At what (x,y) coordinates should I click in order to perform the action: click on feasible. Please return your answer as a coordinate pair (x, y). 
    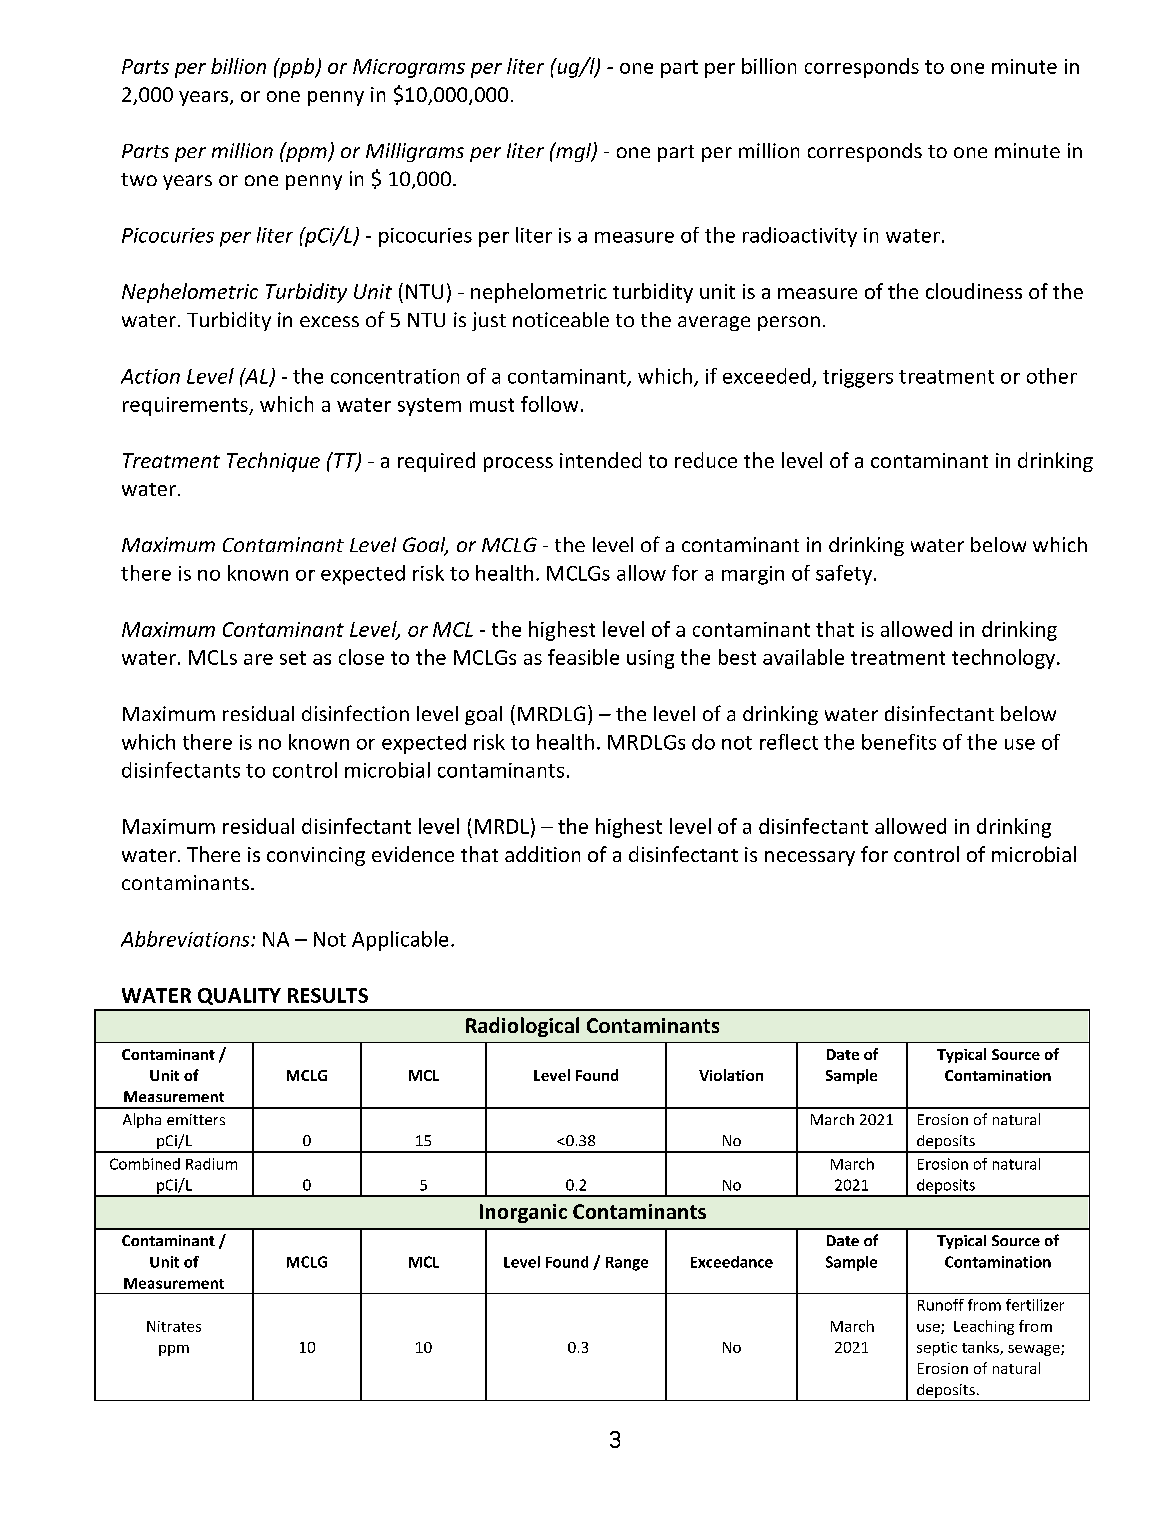
    Looking at the image, I should click on (583, 657).
